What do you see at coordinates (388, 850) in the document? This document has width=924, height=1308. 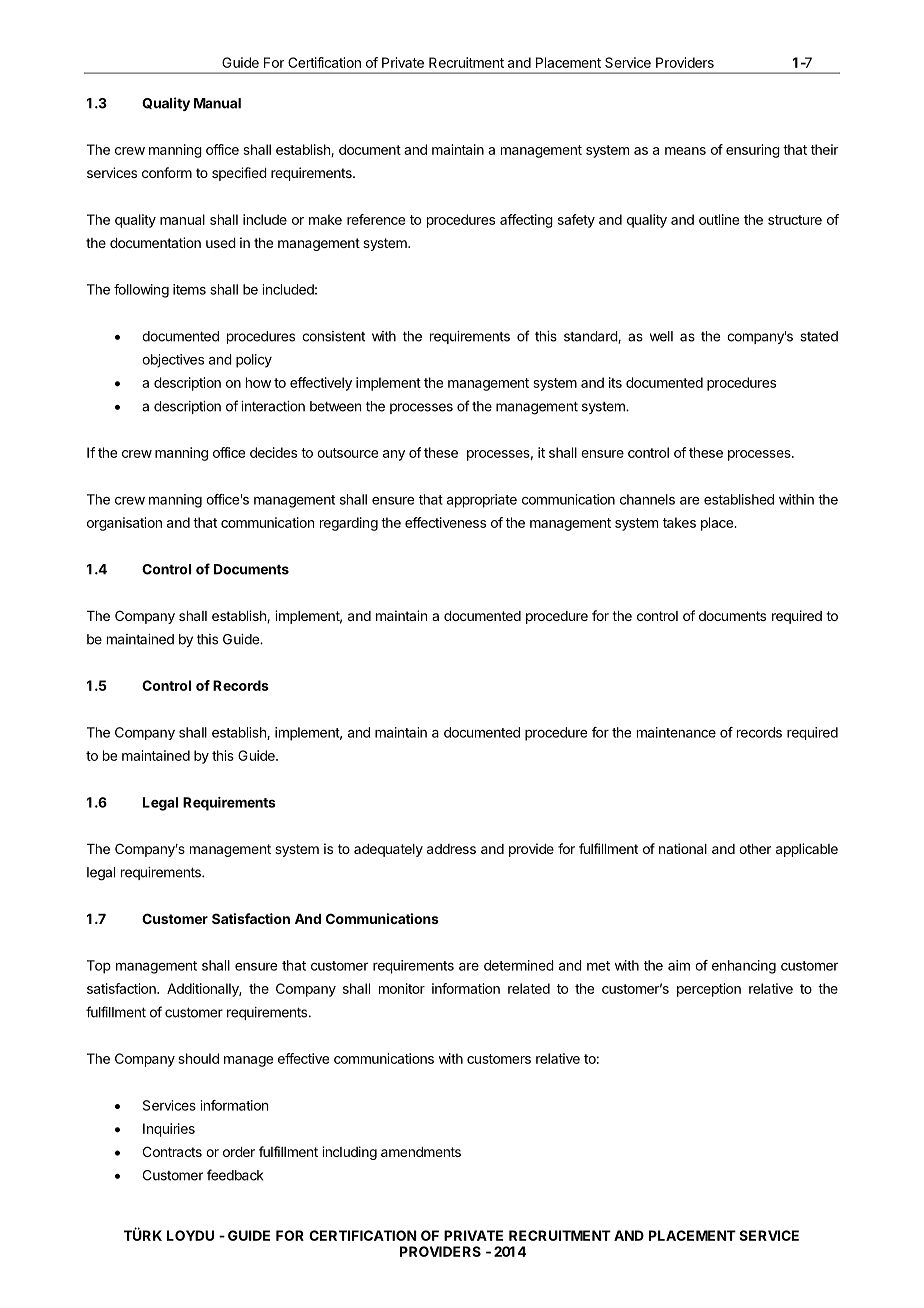 I see `adequately` at bounding box center [388, 850].
